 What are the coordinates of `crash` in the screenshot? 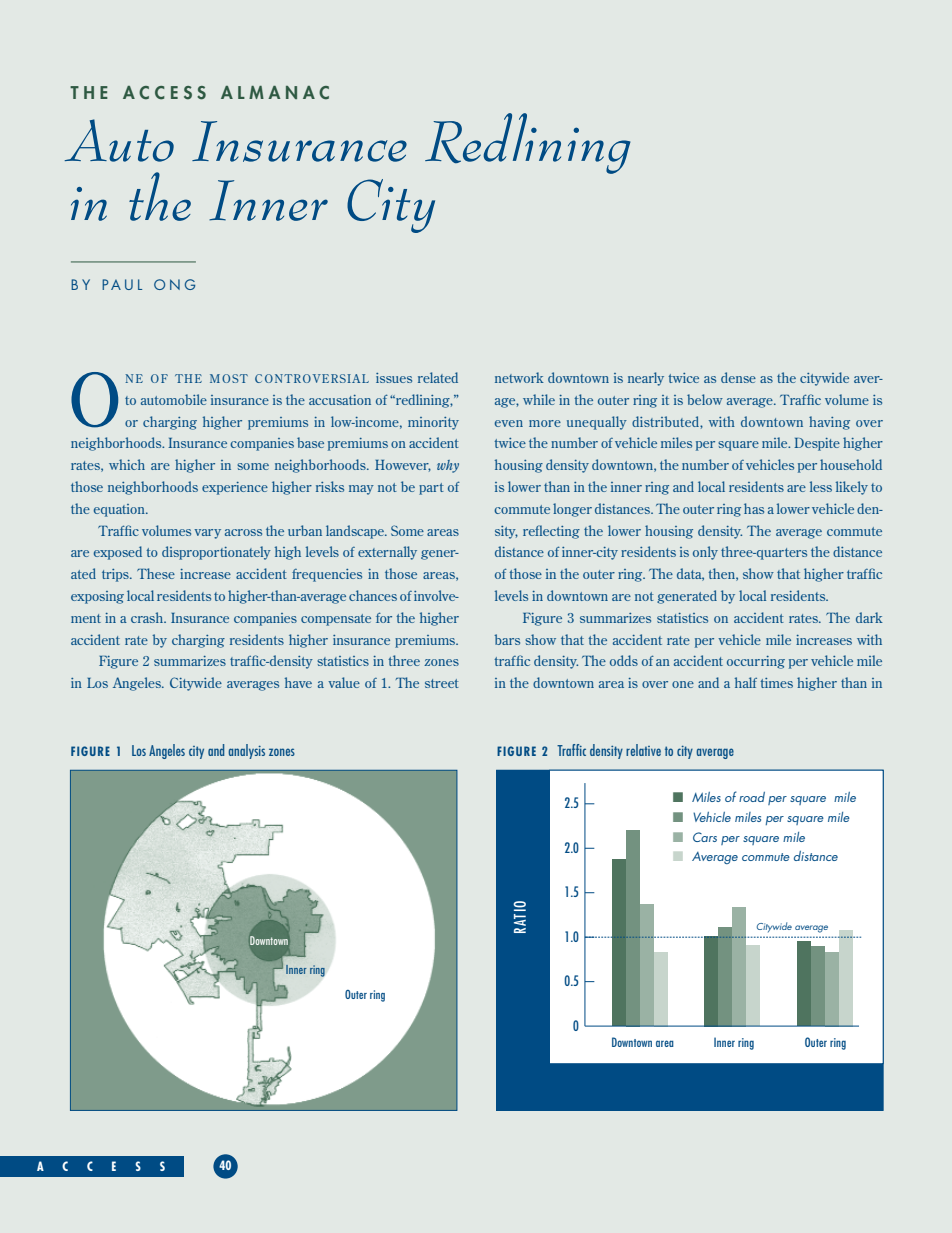 It's located at (148, 617).
